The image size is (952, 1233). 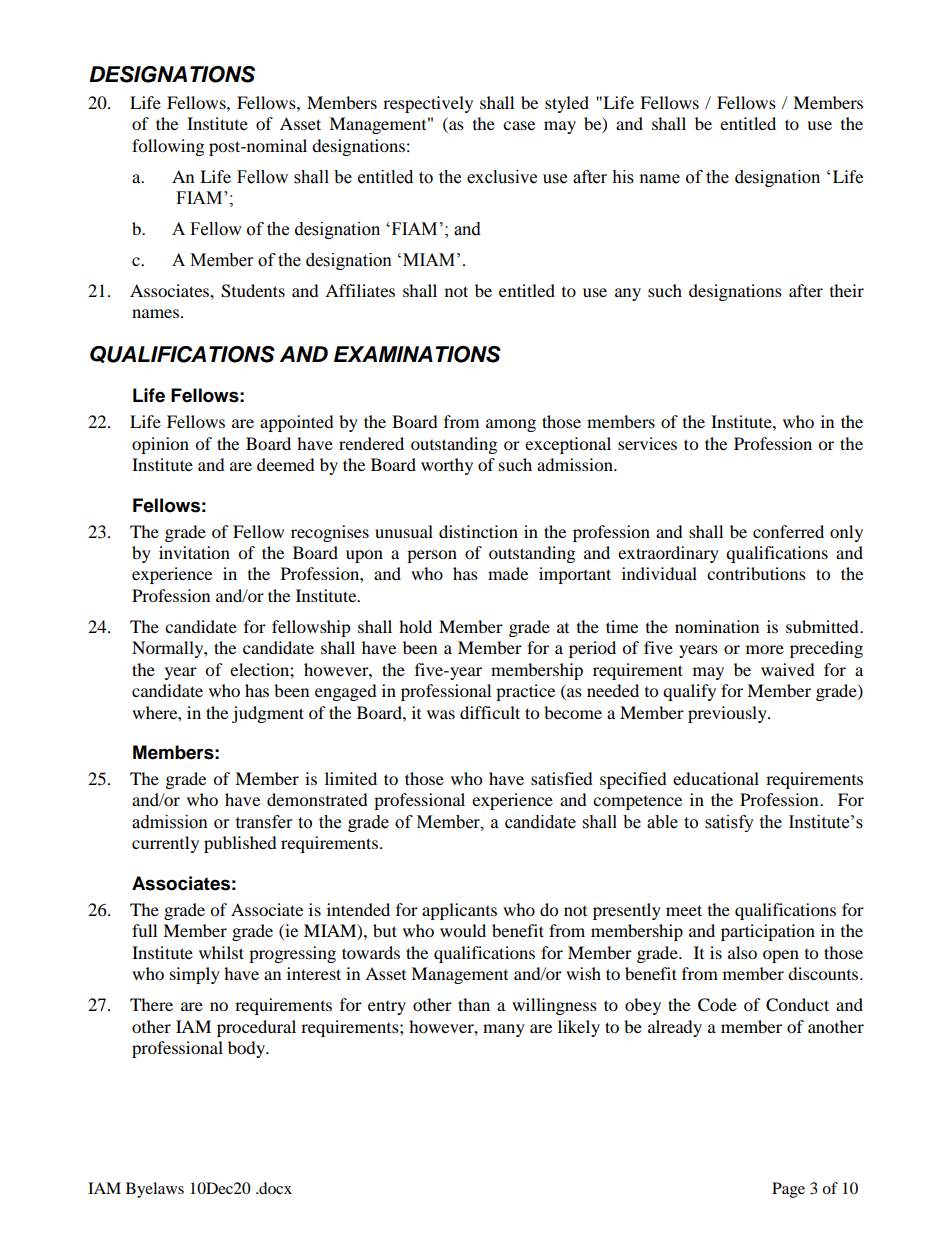 What do you see at coordinates (525, 692) in the screenshot?
I see `practice` at bounding box center [525, 692].
